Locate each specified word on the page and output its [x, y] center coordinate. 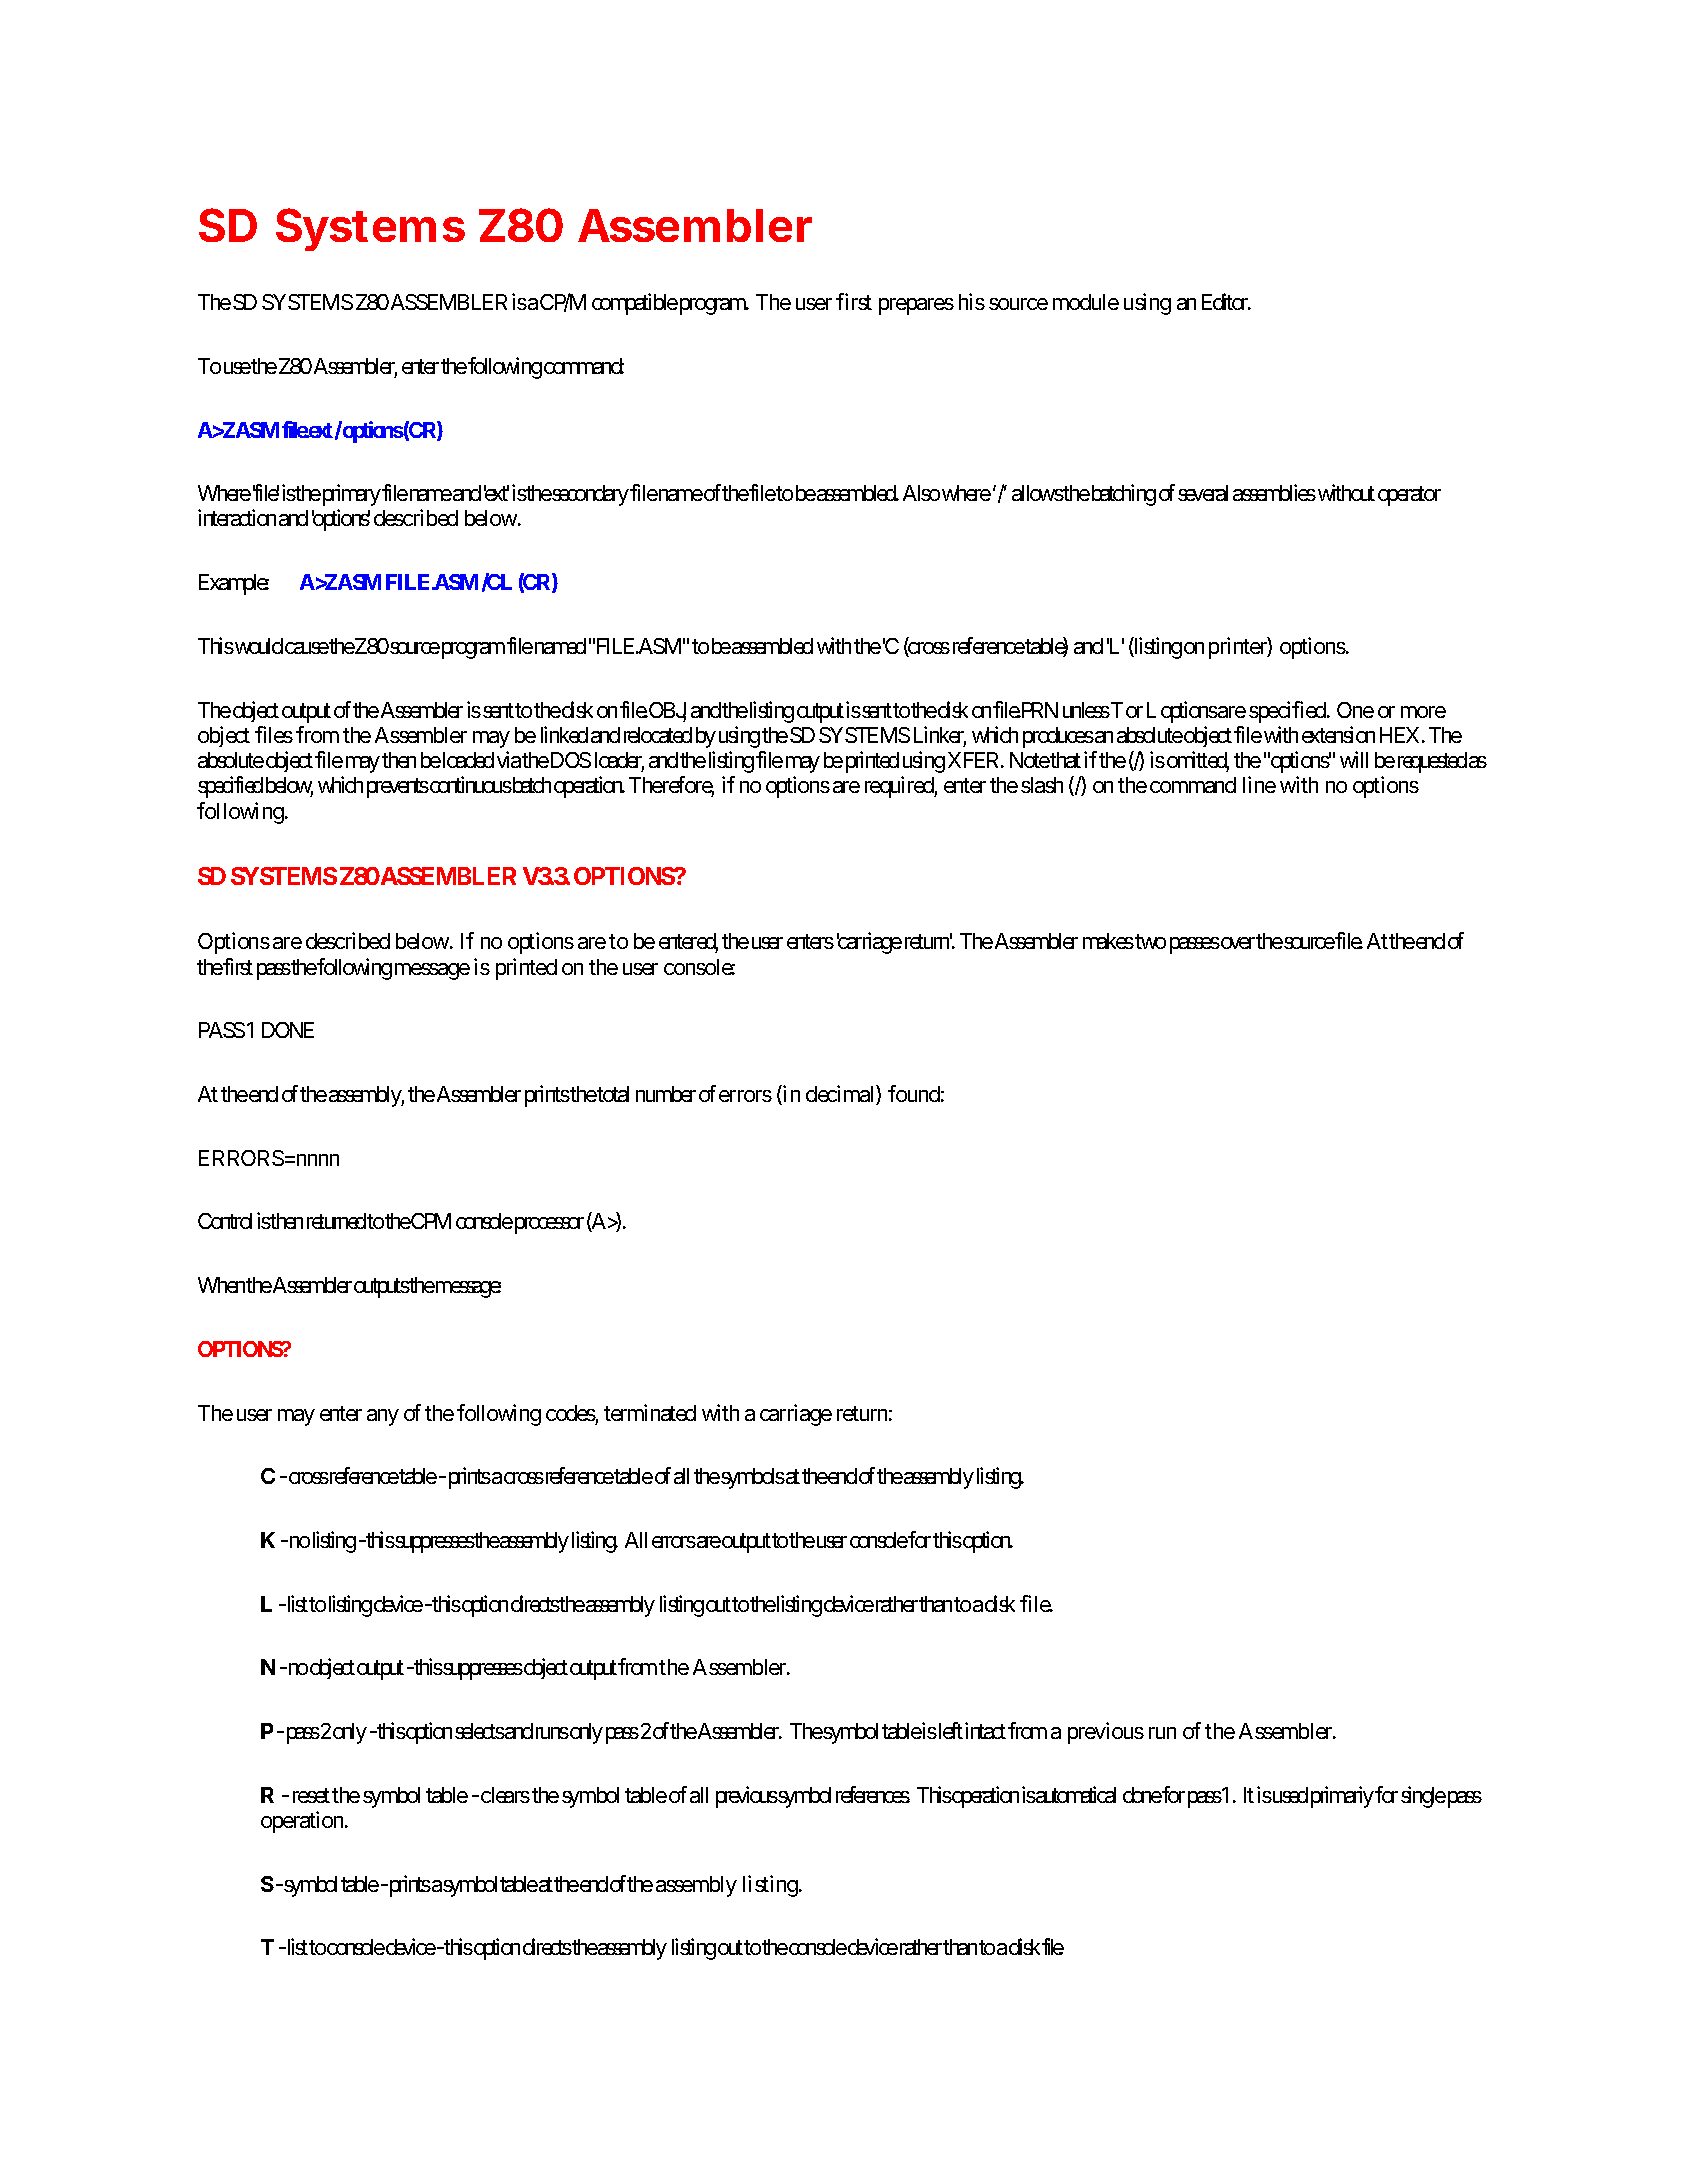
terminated [650, 1412]
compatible [635, 304]
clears [505, 1795]
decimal [841, 1095]
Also [921, 493]
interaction [237, 517]
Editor [1226, 301]
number [666, 1094]
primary [350, 495]
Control [225, 1221]
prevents [398, 788]
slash [1042, 785]
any [383, 1417]
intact [985, 1730]
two [1149, 941]
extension [1338, 734]
